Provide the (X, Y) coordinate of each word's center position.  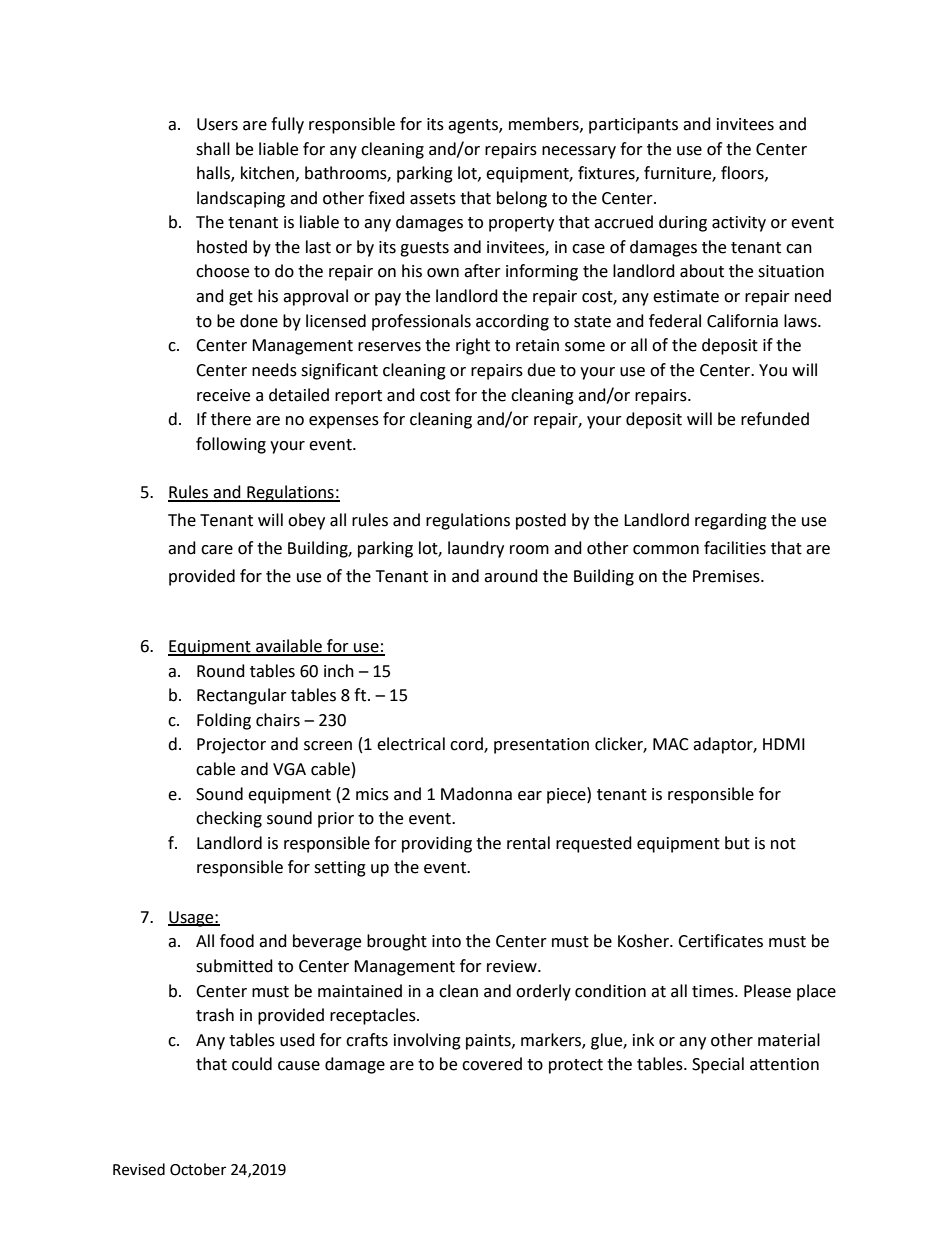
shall (213, 149)
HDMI (784, 744)
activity (739, 224)
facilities (735, 548)
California (742, 321)
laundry (476, 549)
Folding (224, 721)
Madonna (476, 794)
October (198, 1169)
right (473, 346)
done (259, 321)
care (217, 550)
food (237, 941)
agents (474, 126)
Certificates (720, 941)
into (446, 941)
